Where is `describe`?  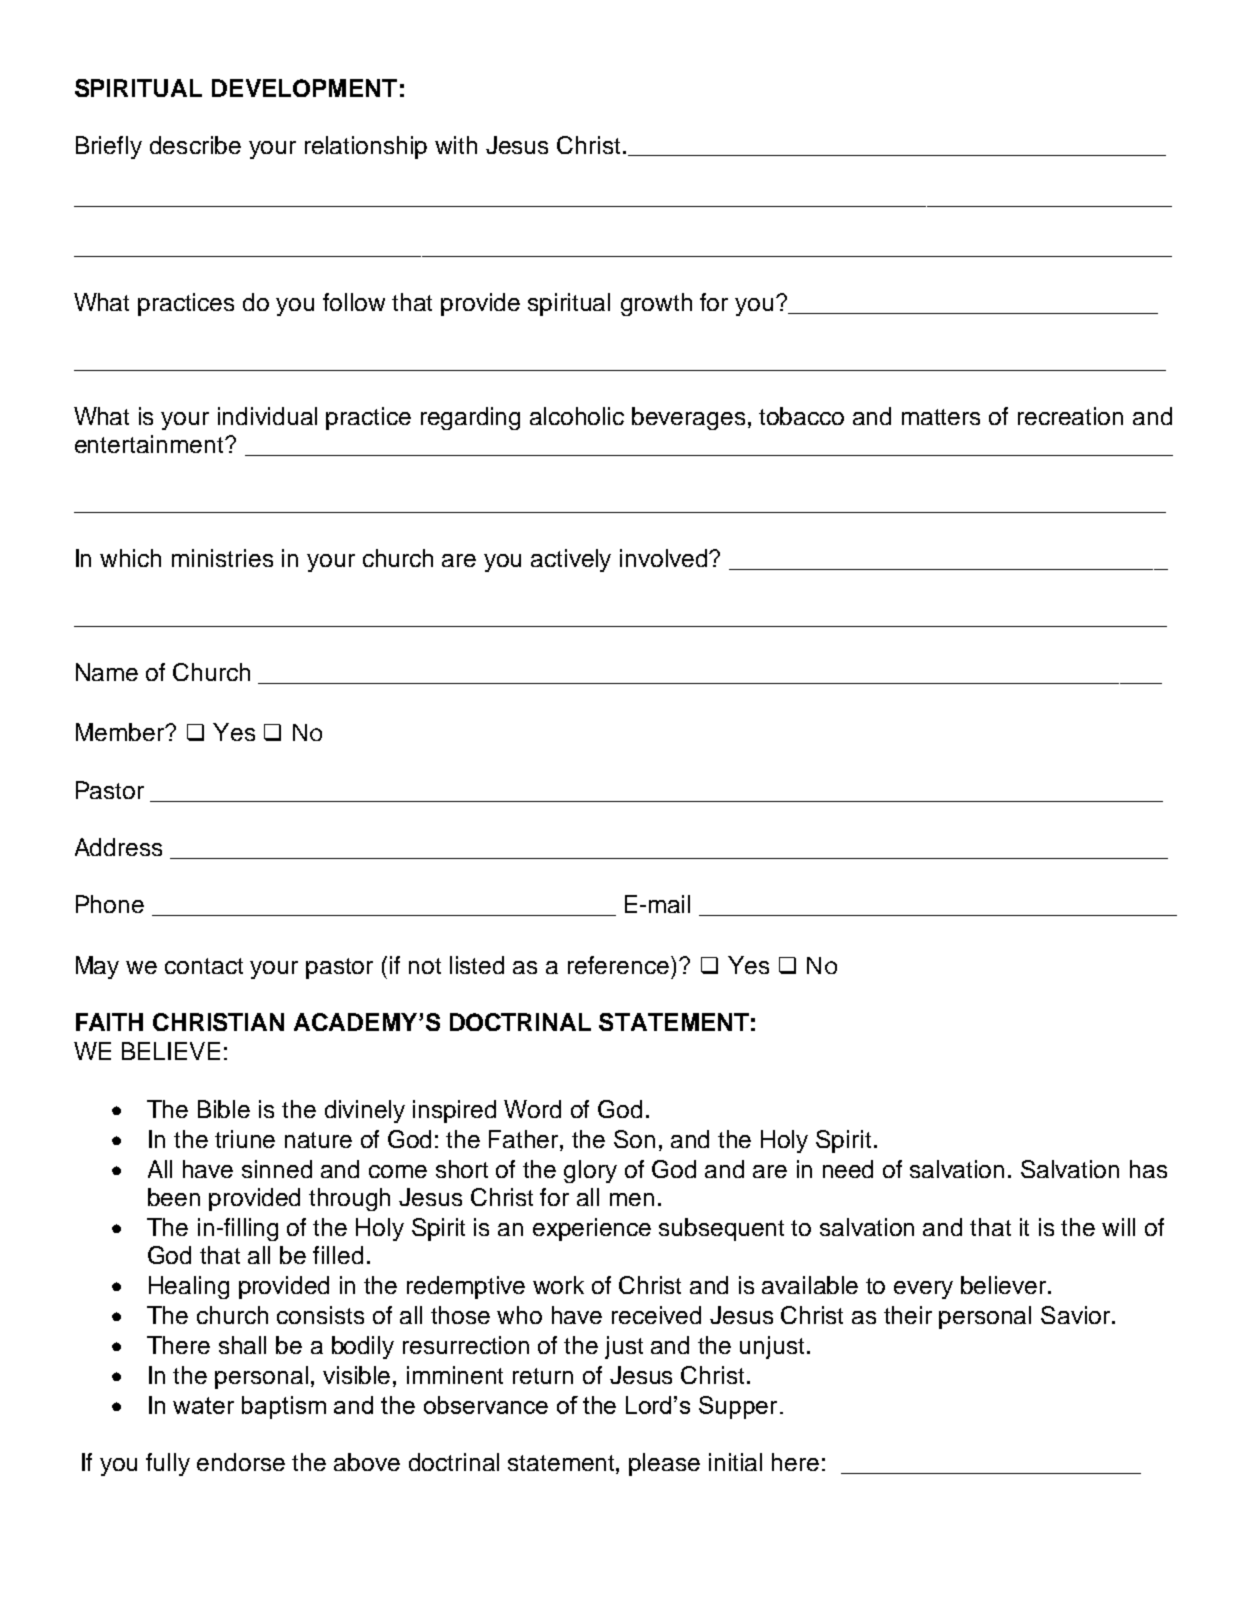 describe is located at coordinates (195, 145).
